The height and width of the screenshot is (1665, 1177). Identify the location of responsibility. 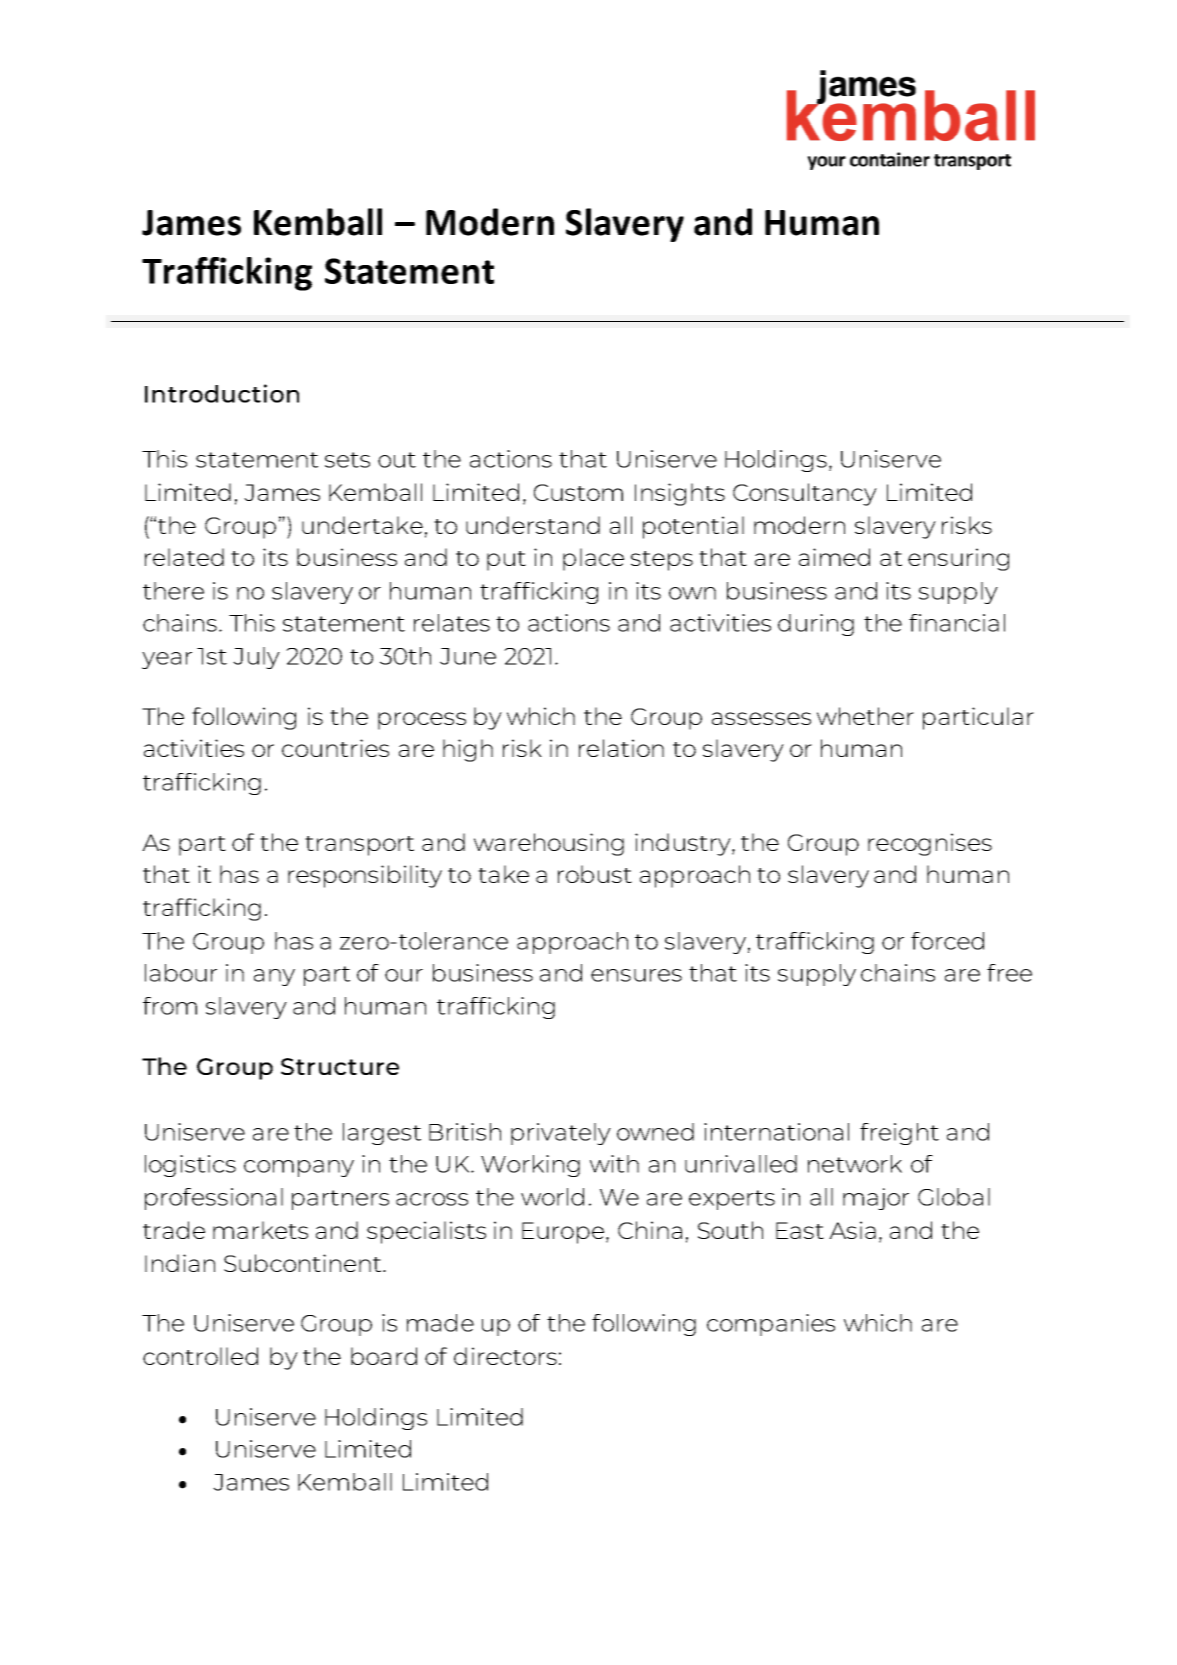
(365, 876).
